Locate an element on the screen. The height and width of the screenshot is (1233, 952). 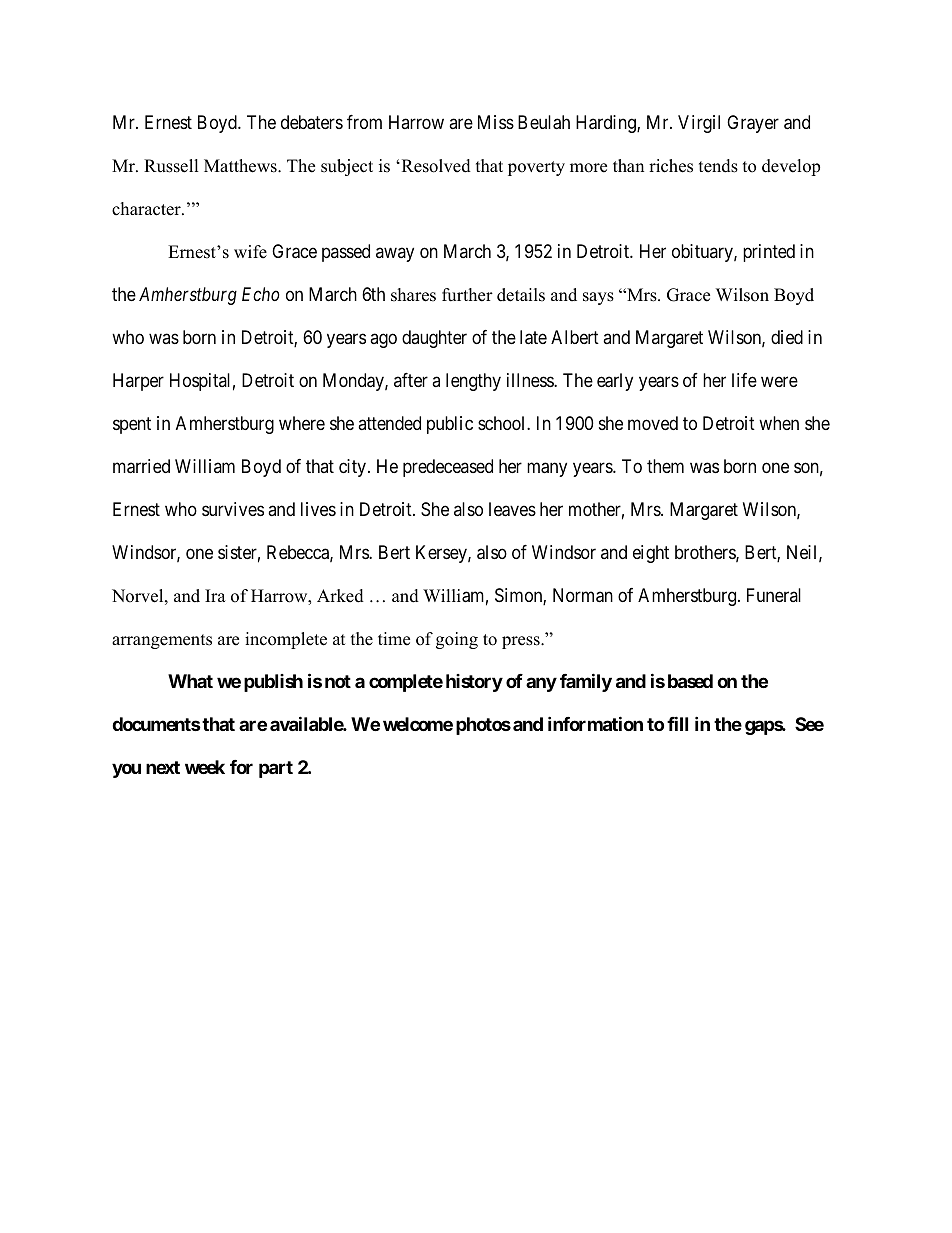
Russell is located at coordinates (171, 166).
